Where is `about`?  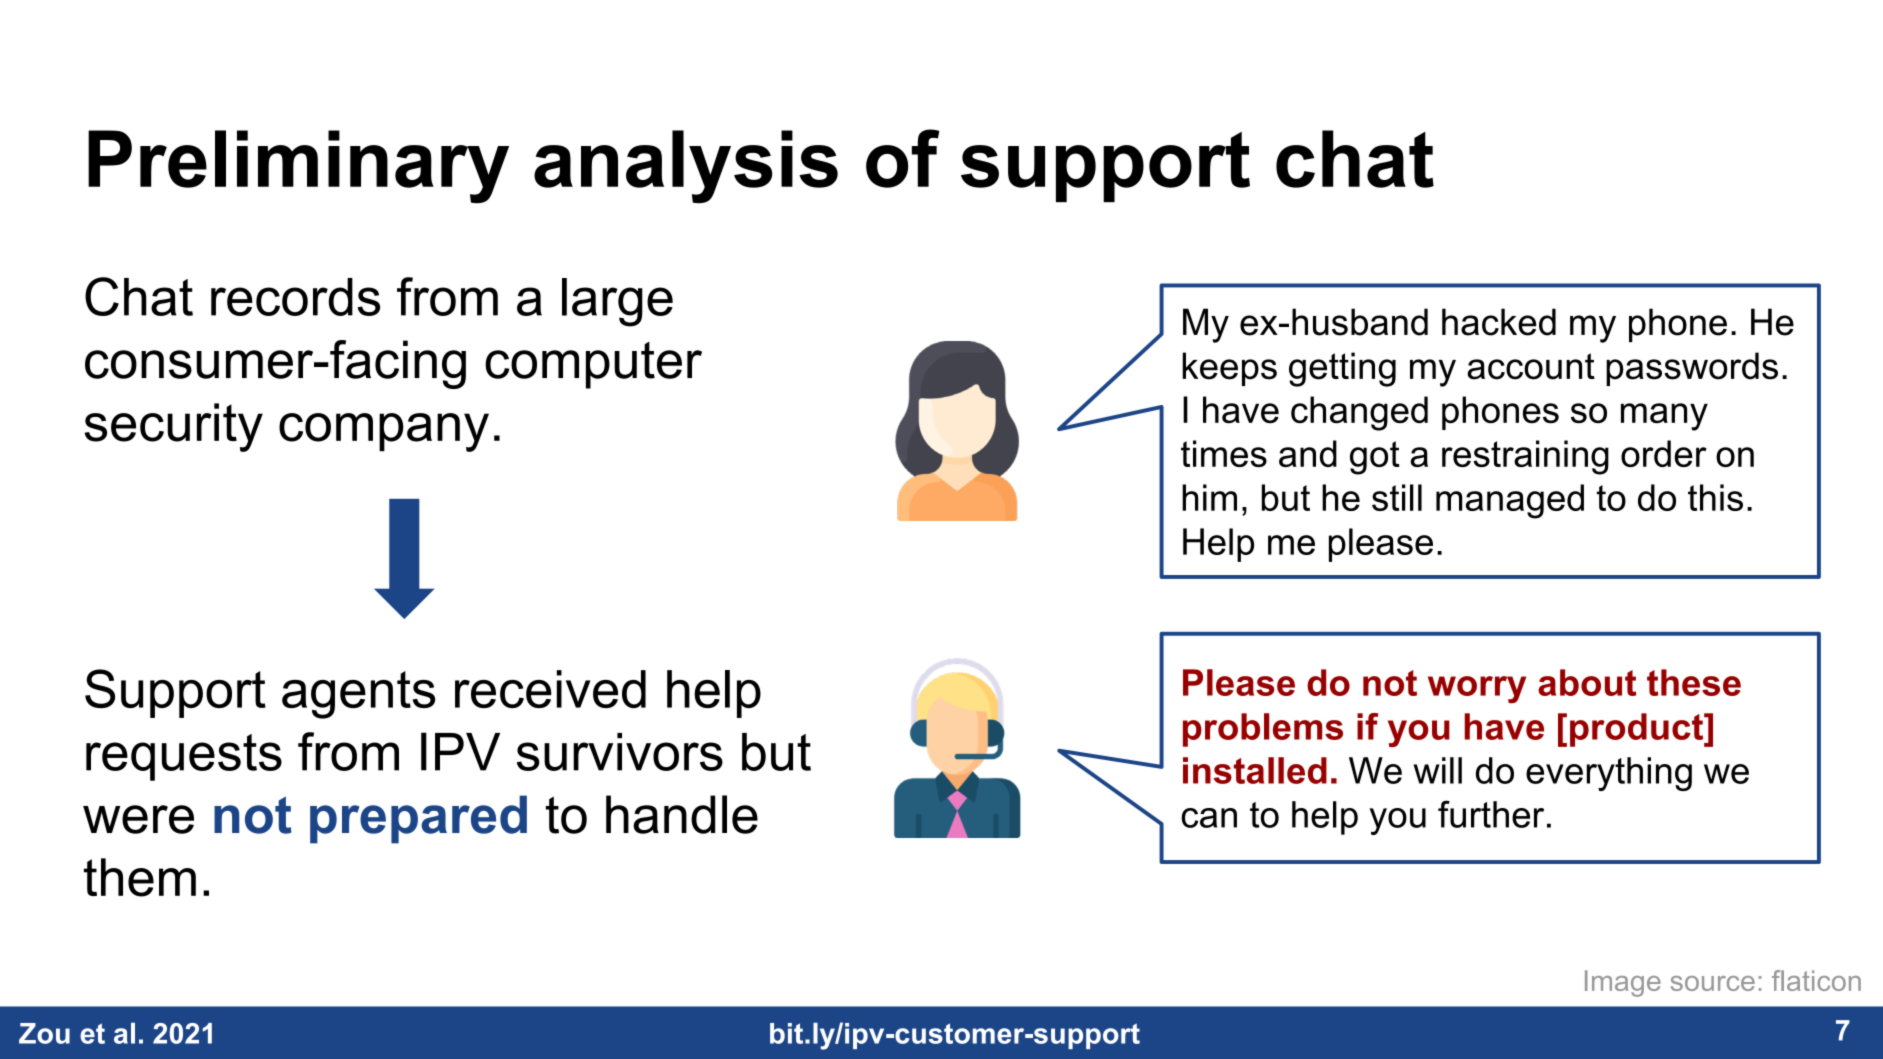 about is located at coordinates (1587, 682).
